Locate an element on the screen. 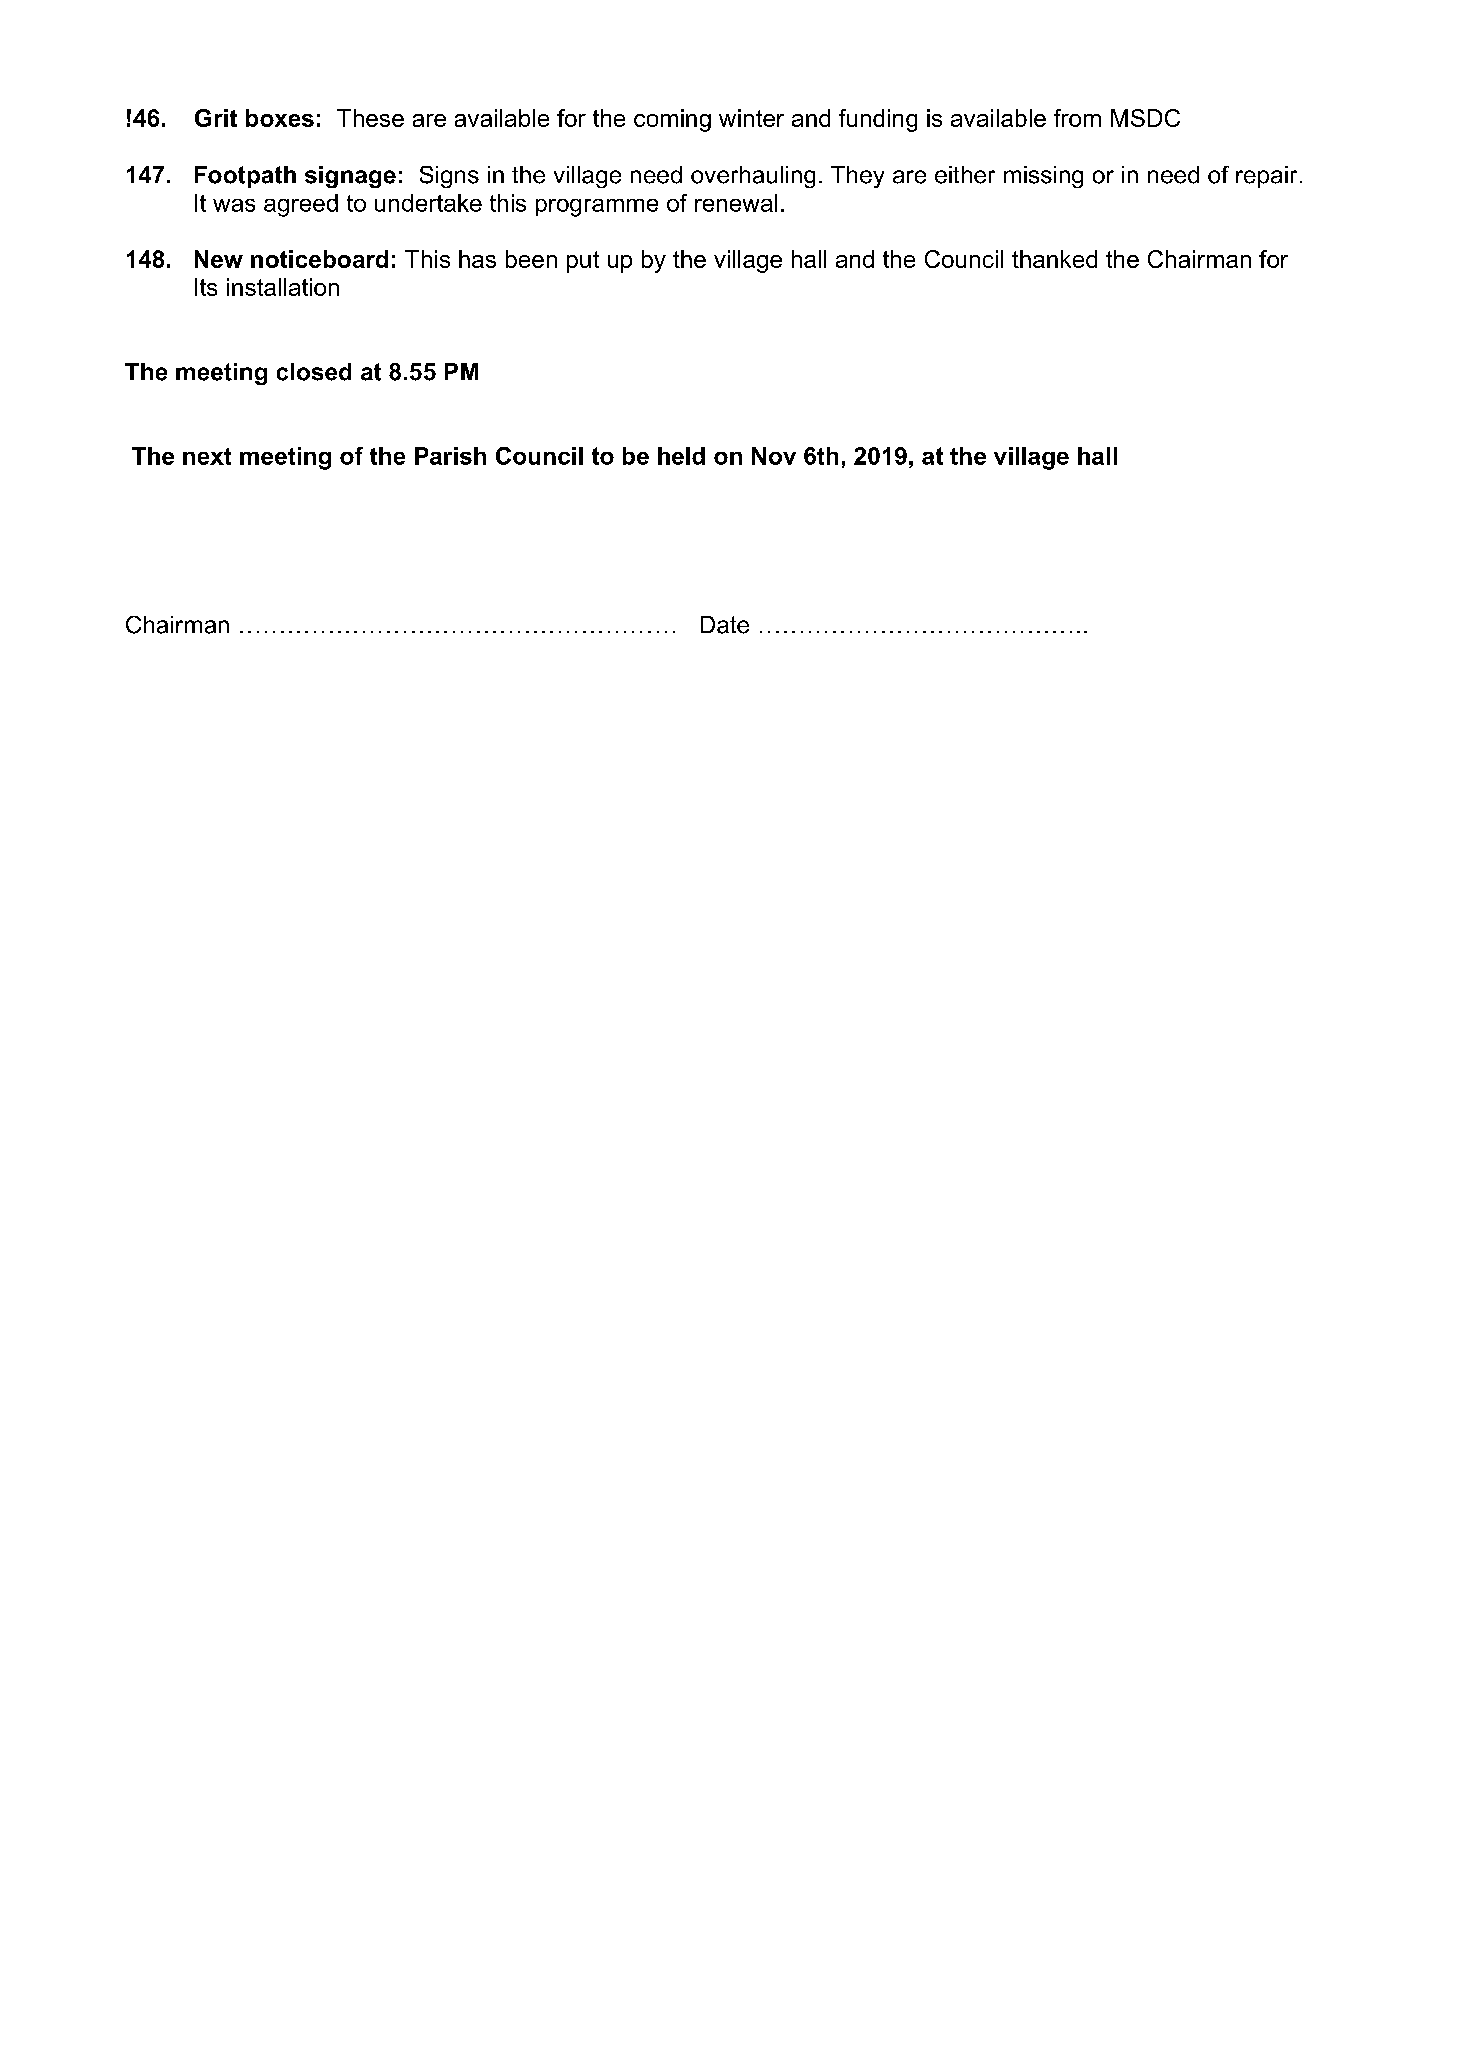  thanked is located at coordinates (1054, 259).
